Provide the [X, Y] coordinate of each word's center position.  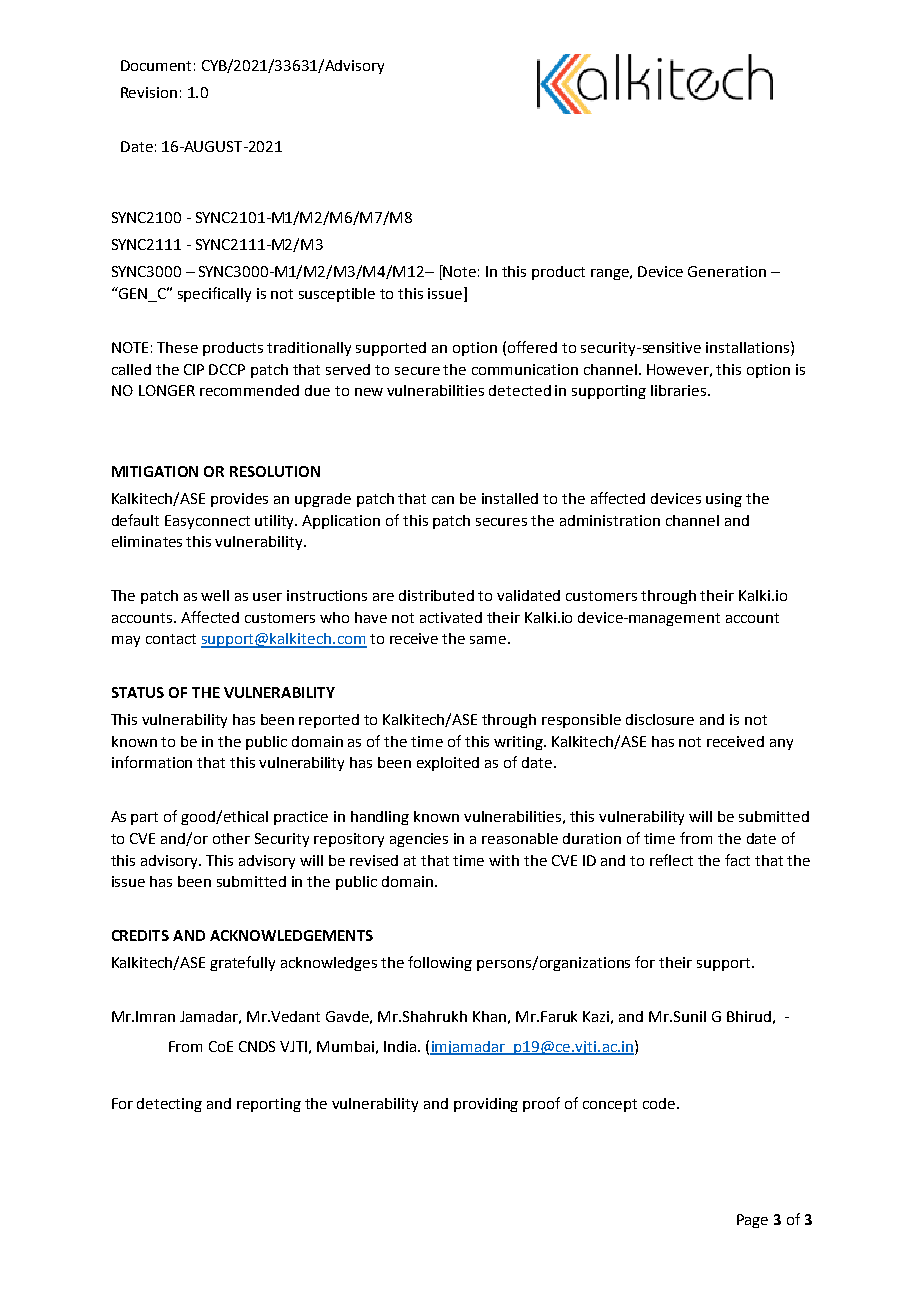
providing [486, 1105]
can [443, 500]
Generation [727, 271]
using [724, 500]
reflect [671, 860]
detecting [169, 1105]
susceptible [337, 295]
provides [239, 500]
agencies [419, 840]
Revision [149, 92]
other [231, 838]
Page [752, 1221]
